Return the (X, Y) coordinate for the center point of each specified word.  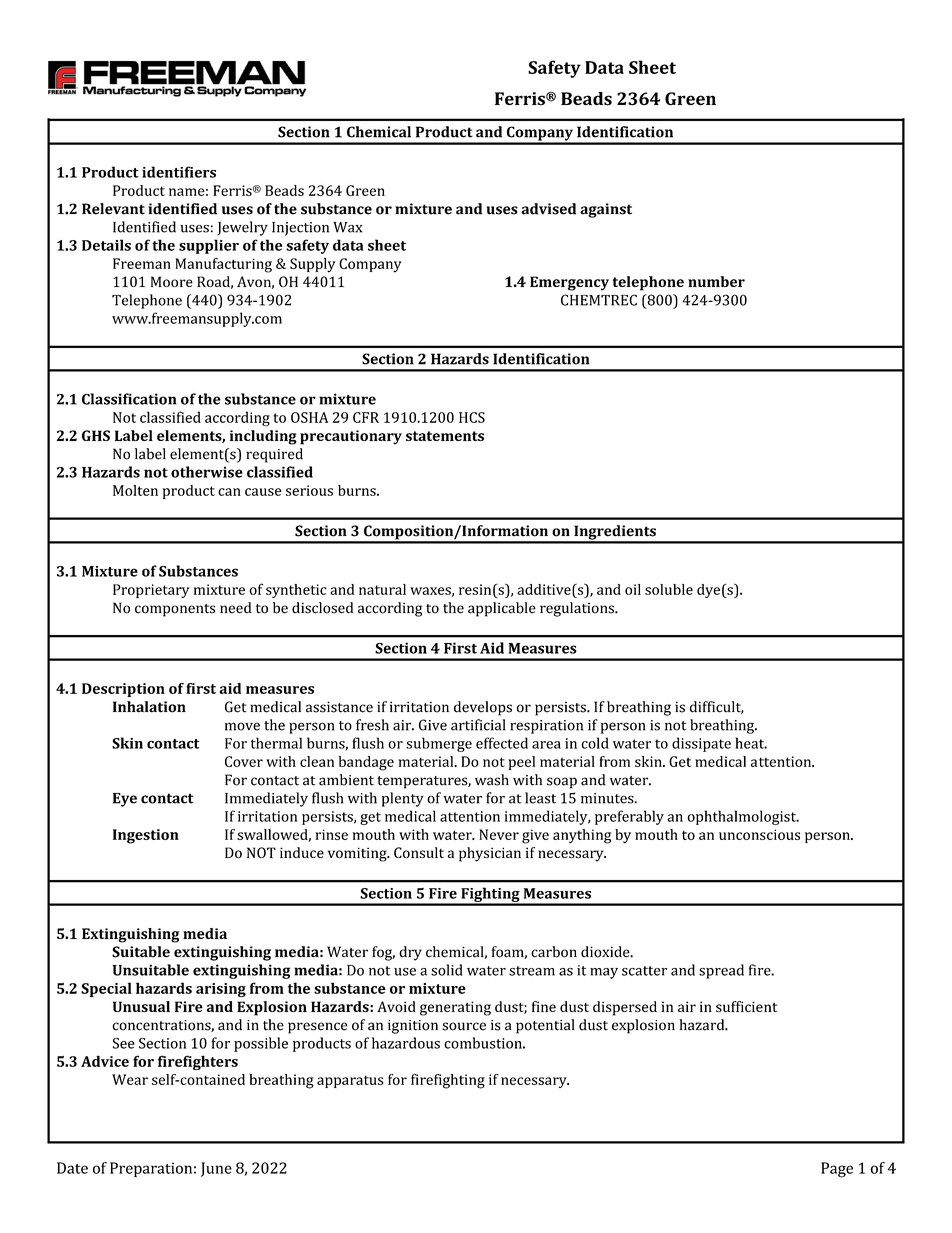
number (716, 281)
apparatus (350, 1081)
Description (123, 690)
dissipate (701, 744)
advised (548, 209)
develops (483, 708)
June (216, 1169)
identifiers (179, 172)
